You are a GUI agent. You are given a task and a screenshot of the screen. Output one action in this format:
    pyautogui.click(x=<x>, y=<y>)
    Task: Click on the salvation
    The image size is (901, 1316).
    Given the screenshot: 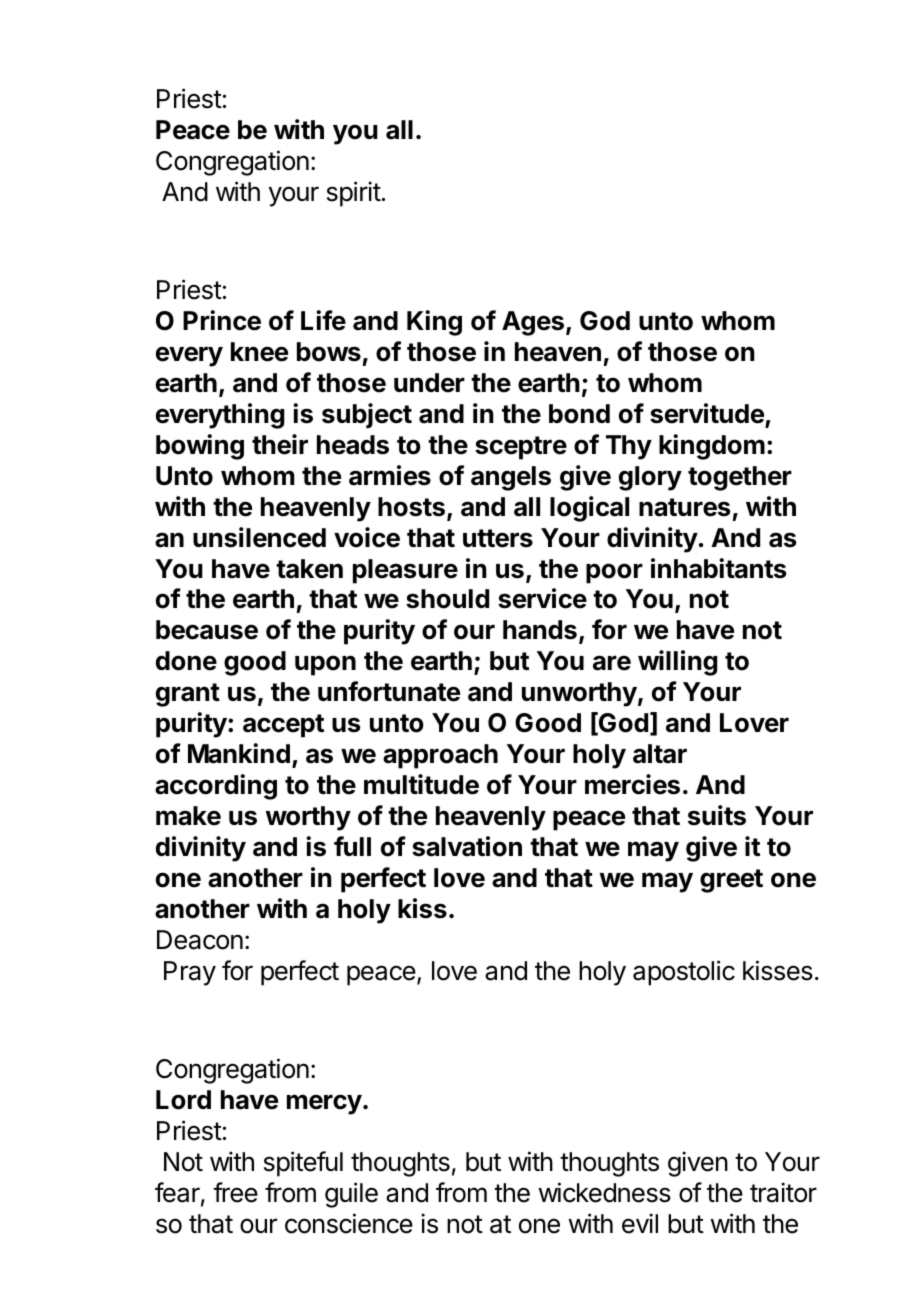 What is the action you would take?
    pyautogui.click(x=467, y=846)
